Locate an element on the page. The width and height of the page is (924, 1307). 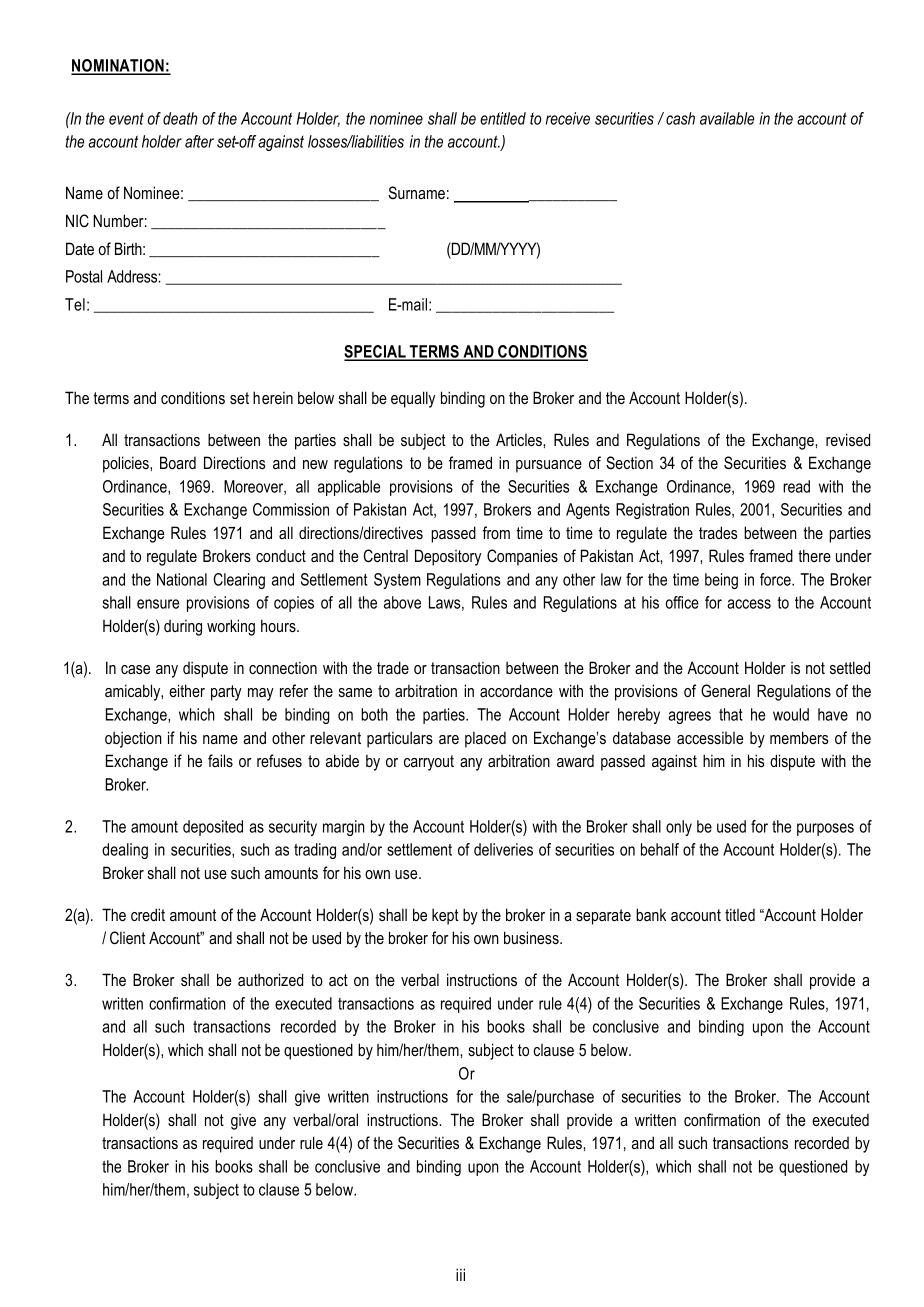
read is located at coordinates (796, 486).
